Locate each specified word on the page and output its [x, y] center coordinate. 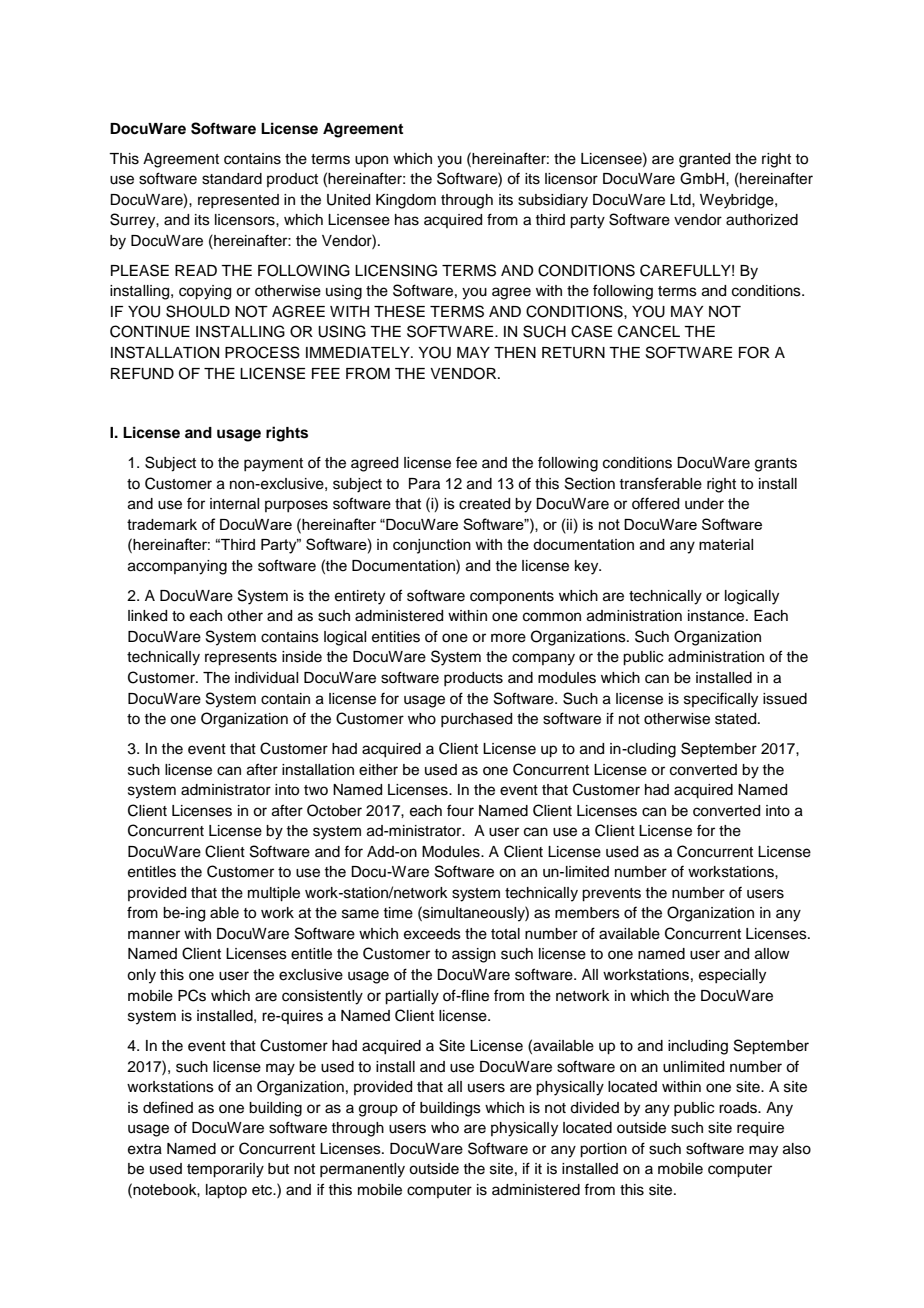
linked [147, 616]
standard [232, 179]
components [512, 598]
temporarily [225, 1170]
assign [474, 955]
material [726, 544]
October [334, 810]
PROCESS [262, 352]
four [460, 810]
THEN [515, 352]
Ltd [681, 200]
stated [737, 719]
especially [732, 976]
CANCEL [649, 331]
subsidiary [553, 201]
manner [154, 935]
